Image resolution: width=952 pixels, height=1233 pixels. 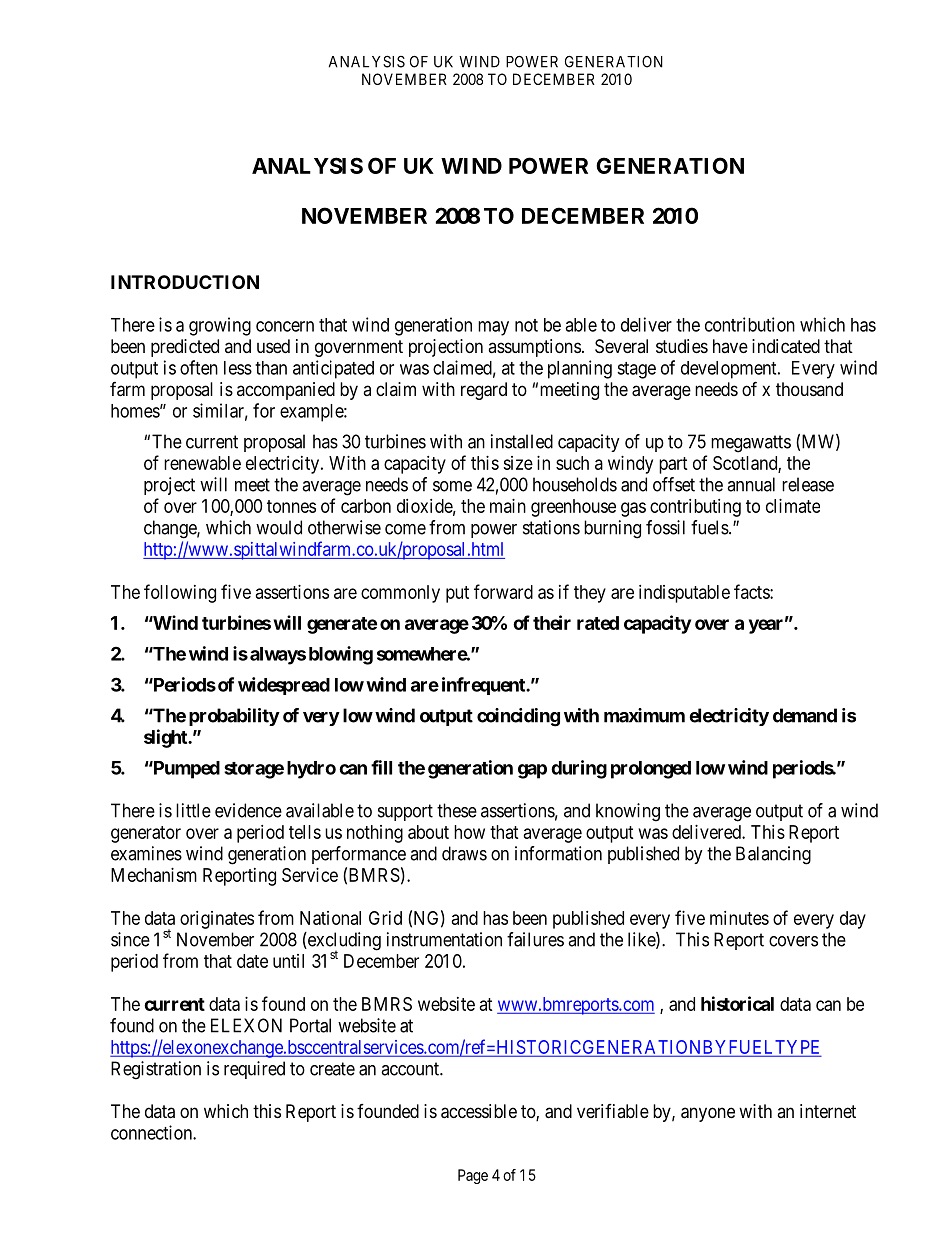 What do you see at coordinates (773, 855) in the page?
I see `Balancing` at bounding box center [773, 855].
